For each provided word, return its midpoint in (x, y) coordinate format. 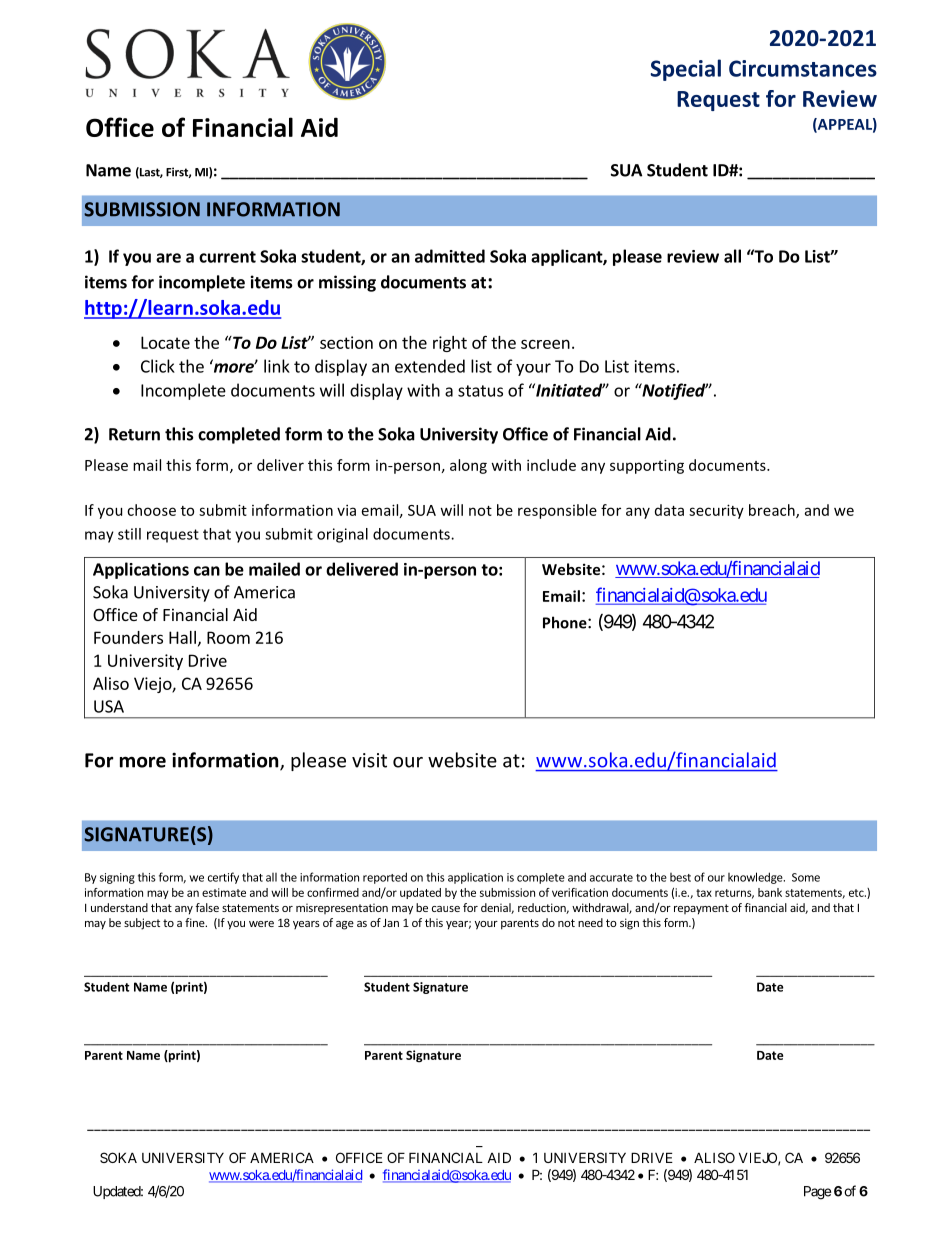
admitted (450, 256)
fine (196, 922)
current (227, 257)
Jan (391, 922)
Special (686, 70)
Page (817, 1193)
